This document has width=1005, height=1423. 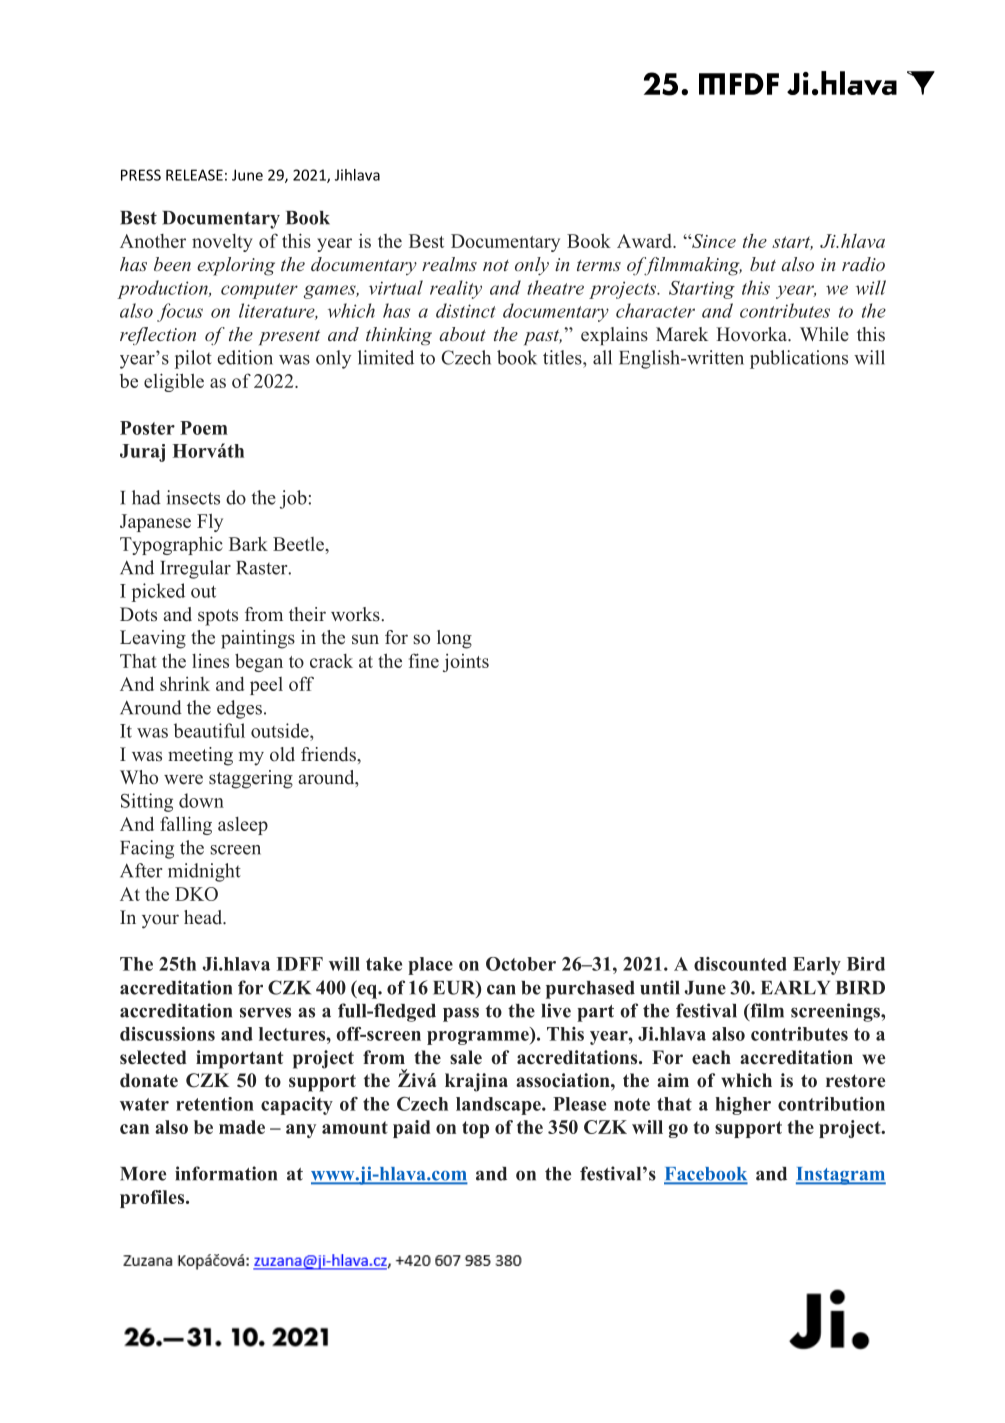 What do you see at coordinates (226, 1173) in the document?
I see `information` at bounding box center [226, 1173].
